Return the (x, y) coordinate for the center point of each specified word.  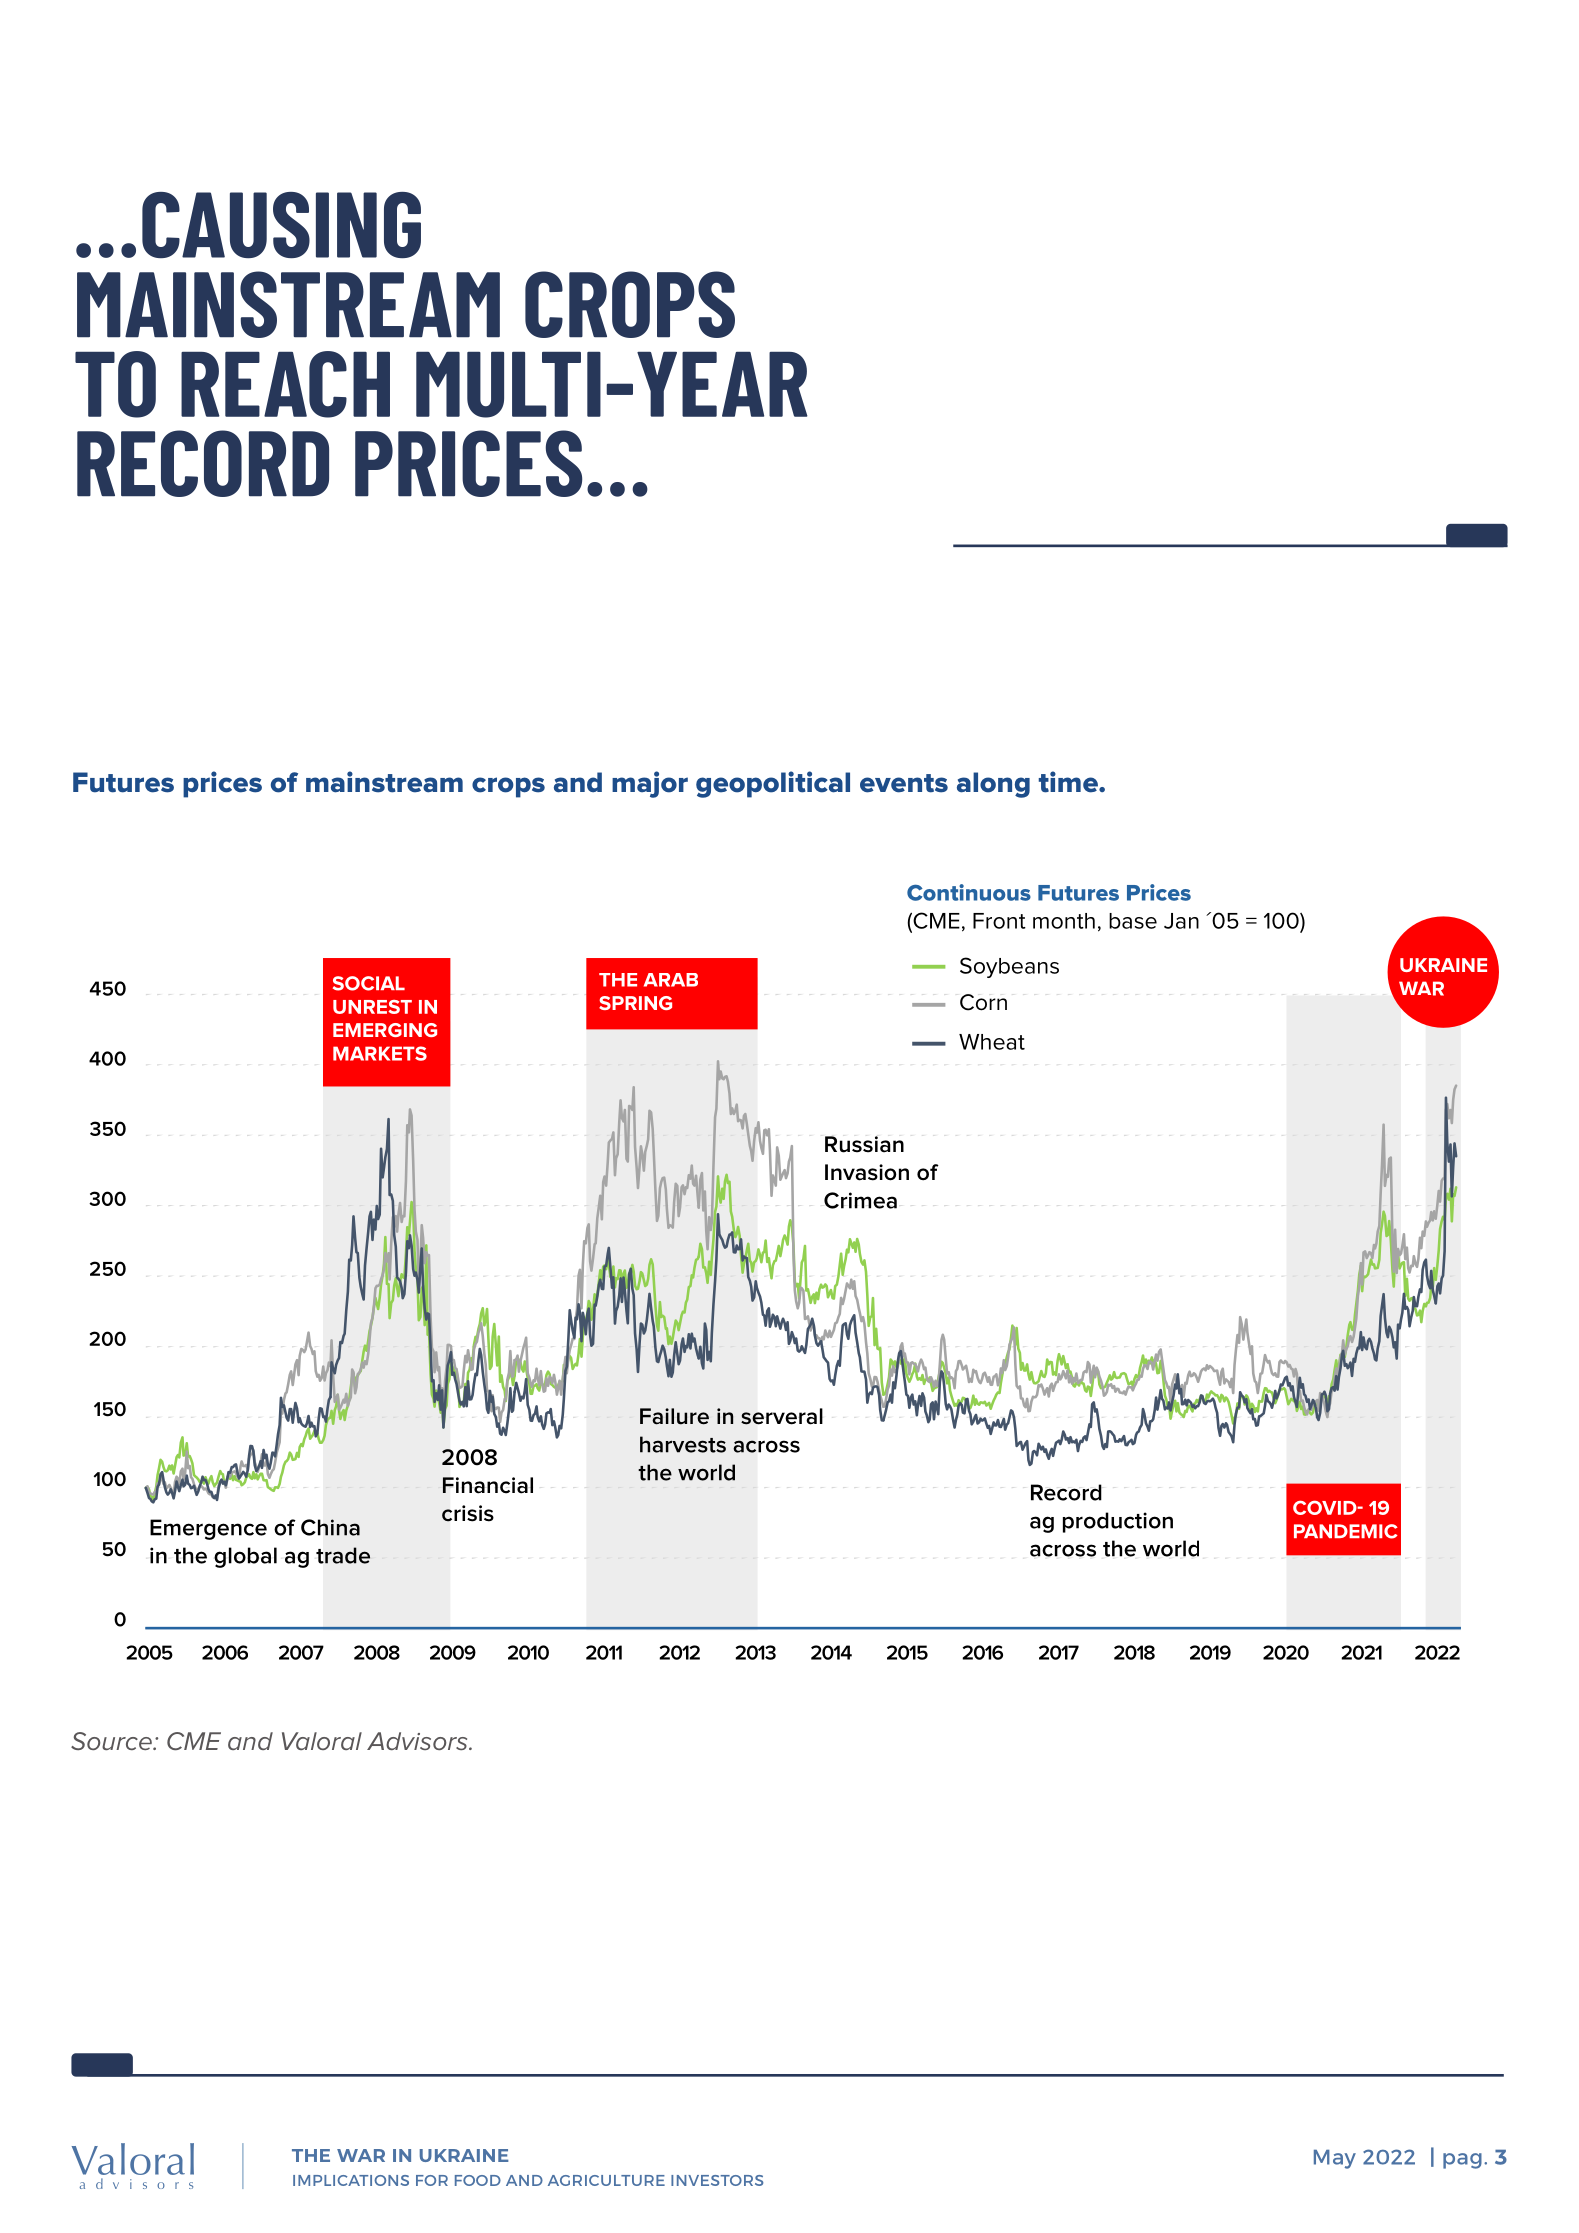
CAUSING (281, 225)
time (1069, 782)
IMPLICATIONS (351, 2180)
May (1335, 2159)
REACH (285, 384)
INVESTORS (717, 2180)
